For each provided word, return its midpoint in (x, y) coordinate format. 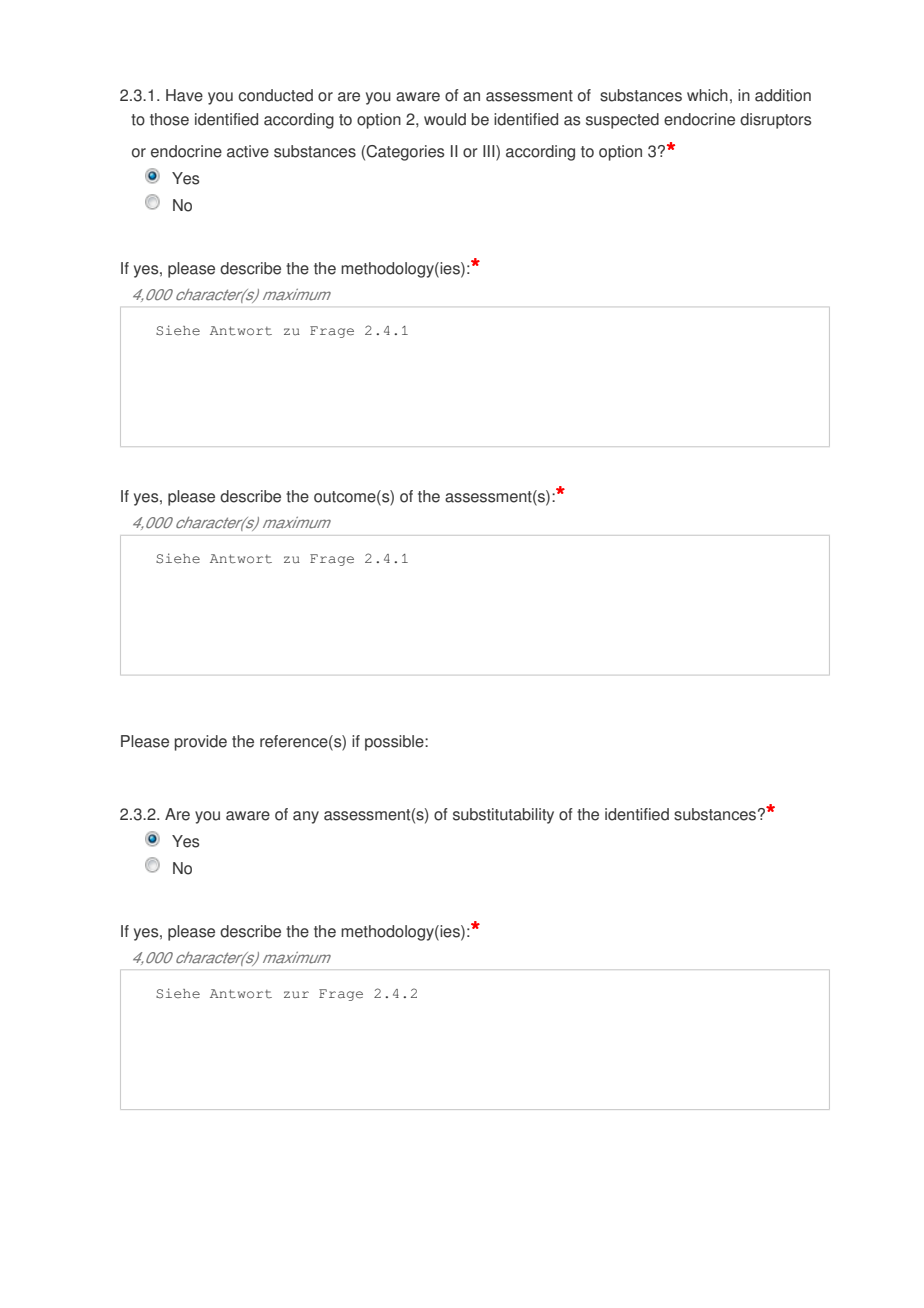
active (248, 151)
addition (783, 95)
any (306, 817)
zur (296, 994)
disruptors (775, 121)
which (707, 95)
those (169, 119)
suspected (622, 121)
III (490, 152)
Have (184, 95)
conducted (275, 95)
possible (395, 743)
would (445, 119)
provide (201, 743)
